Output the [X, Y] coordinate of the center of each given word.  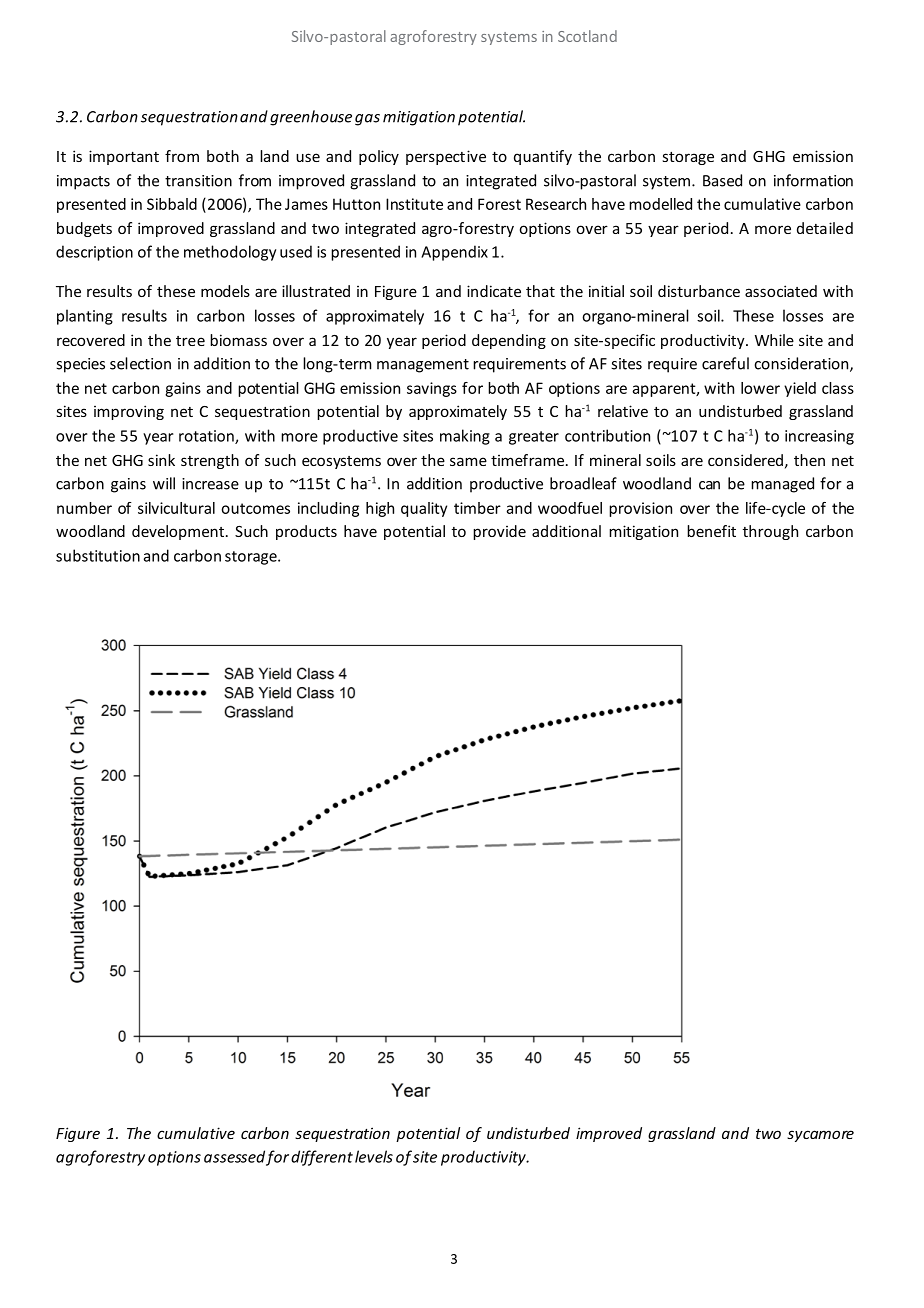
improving [129, 412]
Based [722, 180]
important [124, 157]
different [322, 1158]
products [306, 532]
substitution [98, 555]
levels [374, 1156]
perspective [446, 157]
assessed [234, 1156]
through [770, 532]
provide [499, 532]
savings [432, 389]
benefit [711, 531]
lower [760, 388]
